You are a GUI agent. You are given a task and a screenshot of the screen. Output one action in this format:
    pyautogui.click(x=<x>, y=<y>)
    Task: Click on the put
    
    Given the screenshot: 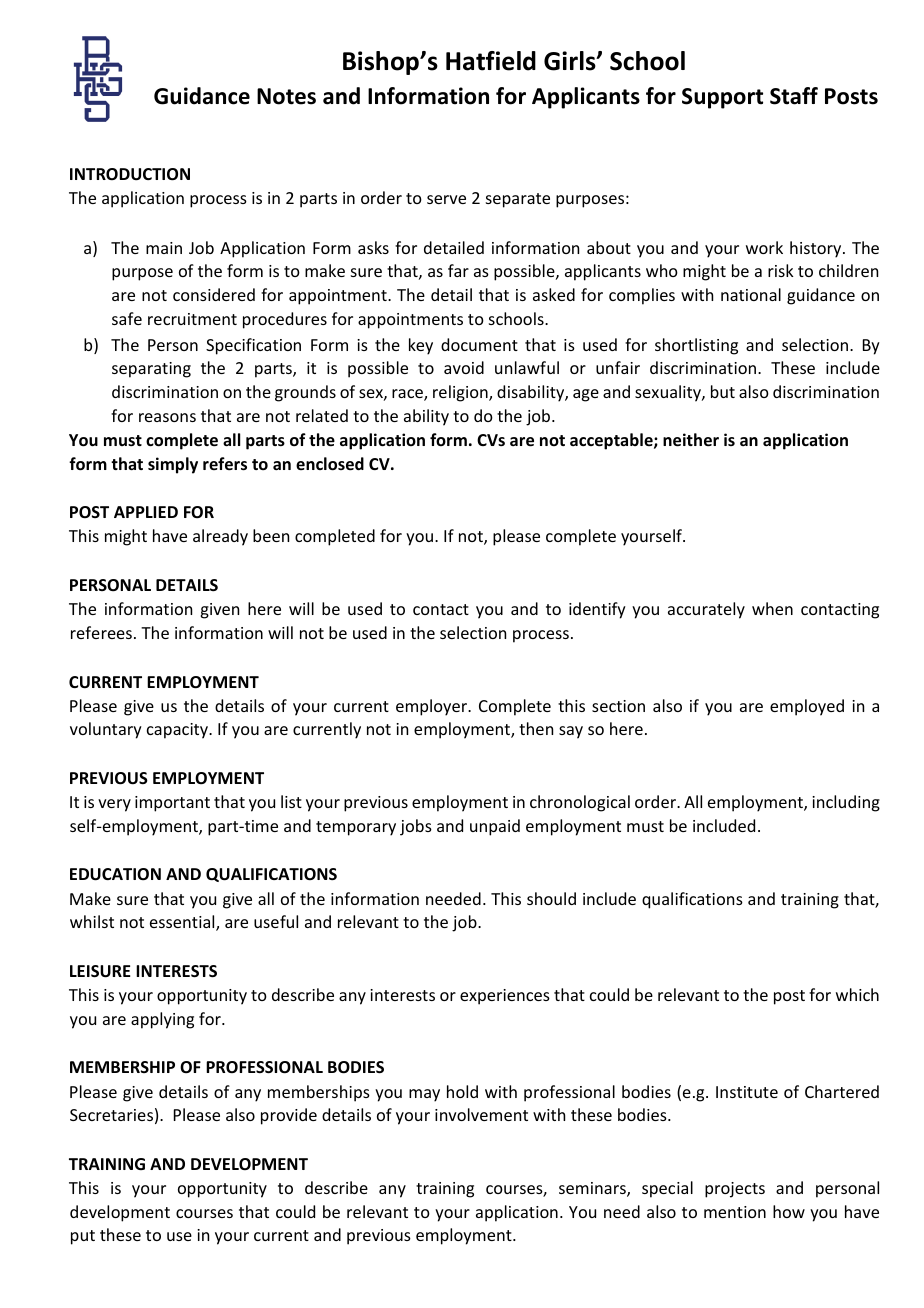 What is the action you would take?
    pyautogui.click(x=83, y=1237)
